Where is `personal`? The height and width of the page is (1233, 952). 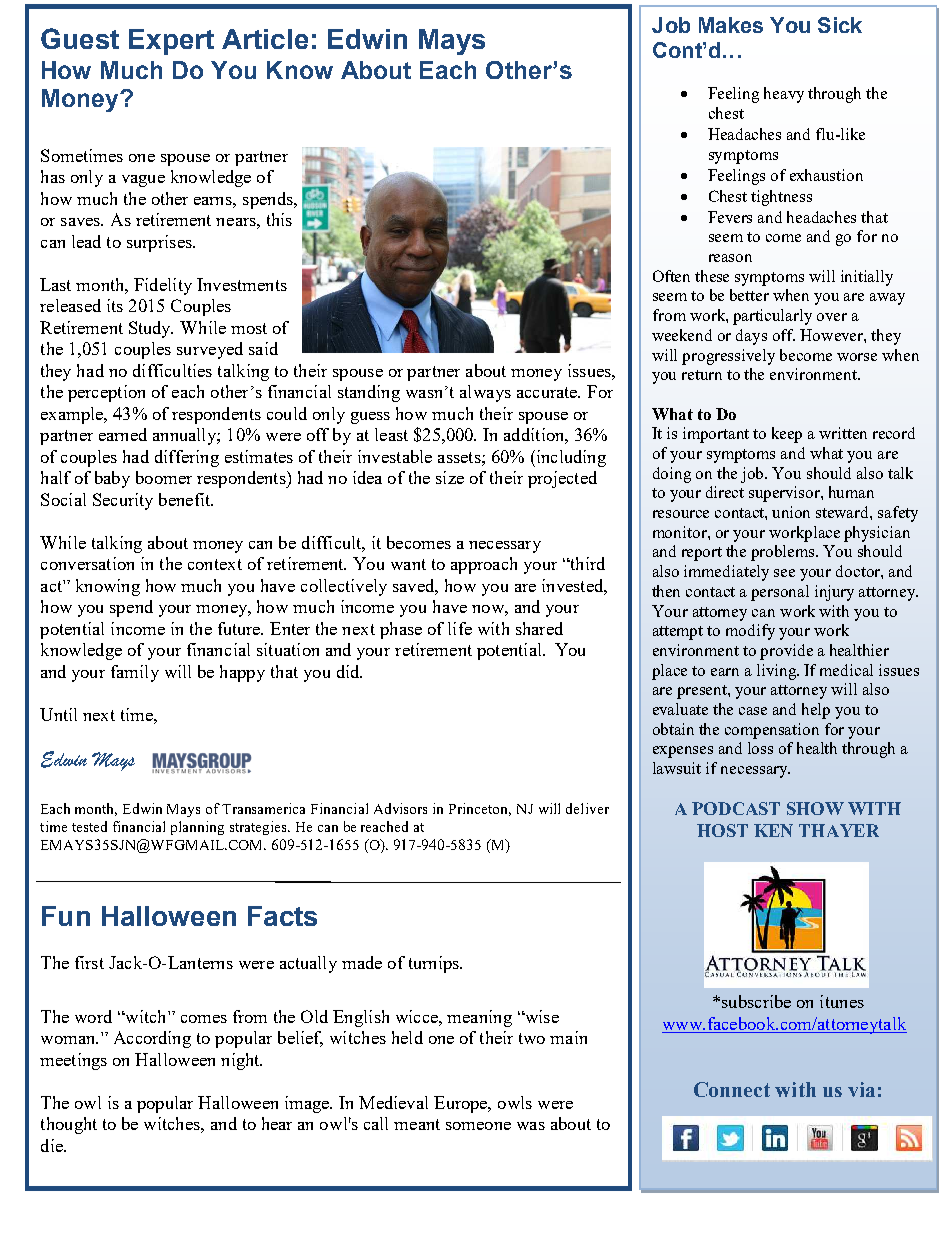
personal is located at coordinates (780, 593).
